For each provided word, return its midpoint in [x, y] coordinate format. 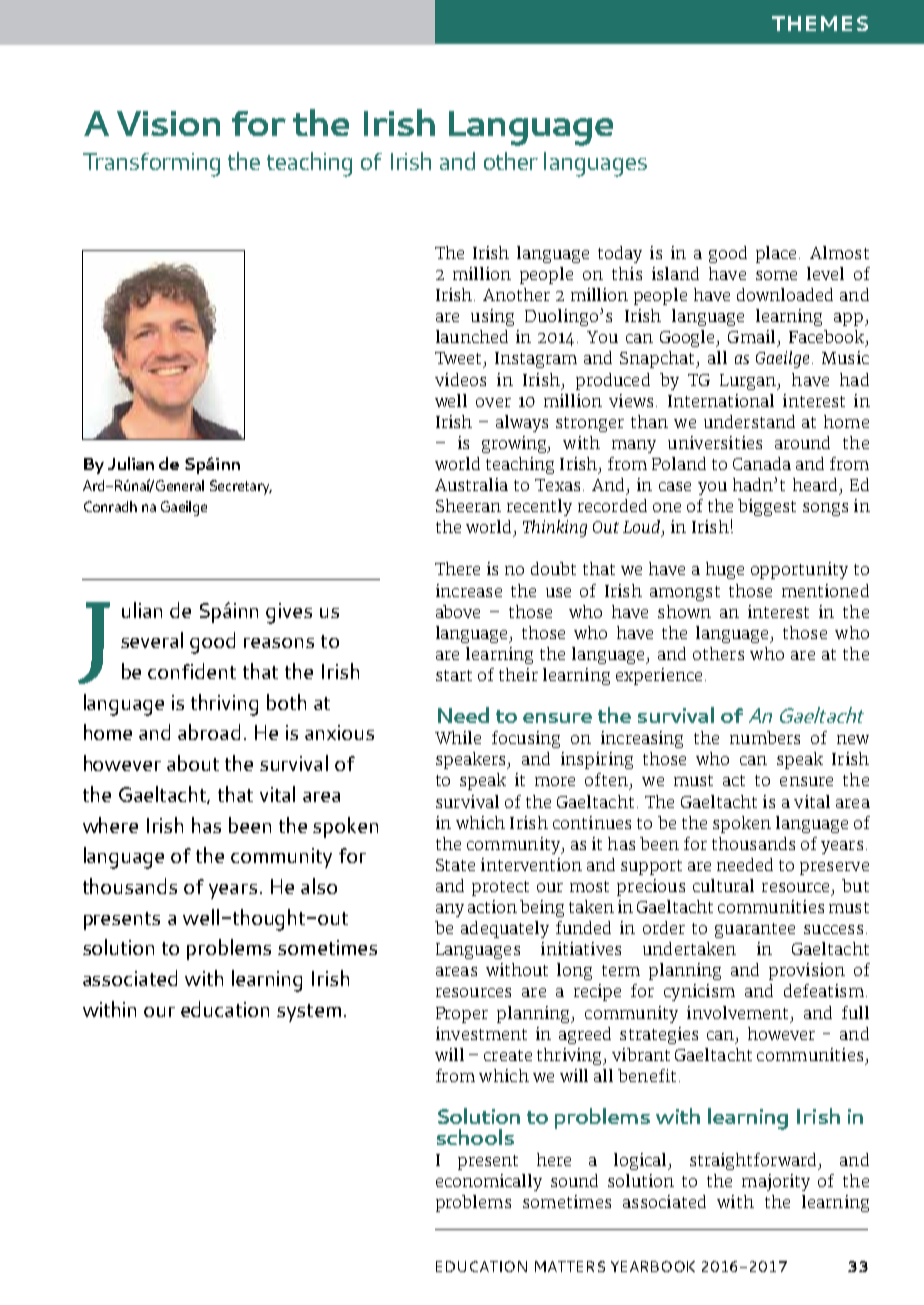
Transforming [151, 165]
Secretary [241, 487]
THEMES [820, 23]
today [620, 254]
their [518, 674]
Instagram [536, 360]
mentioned [825, 590]
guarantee [755, 930]
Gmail [751, 336]
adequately [505, 929]
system [309, 1013]
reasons [279, 643]
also [319, 886]
